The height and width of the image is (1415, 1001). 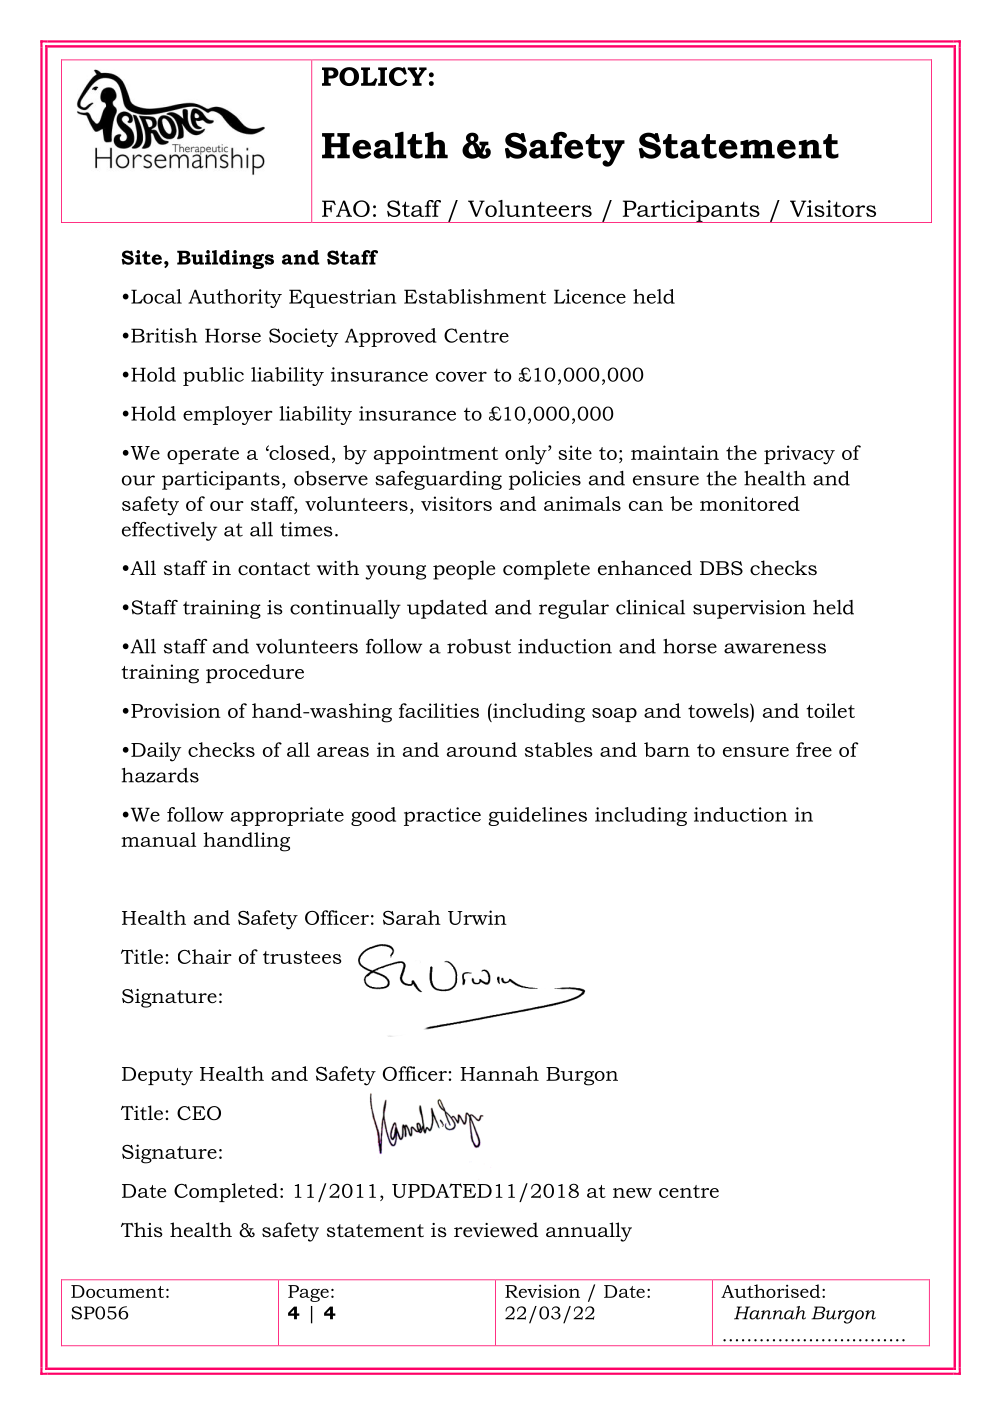 What do you see at coordinates (496, 1230) in the image?
I see `reviewed` at bounding box center [496, 1230].
